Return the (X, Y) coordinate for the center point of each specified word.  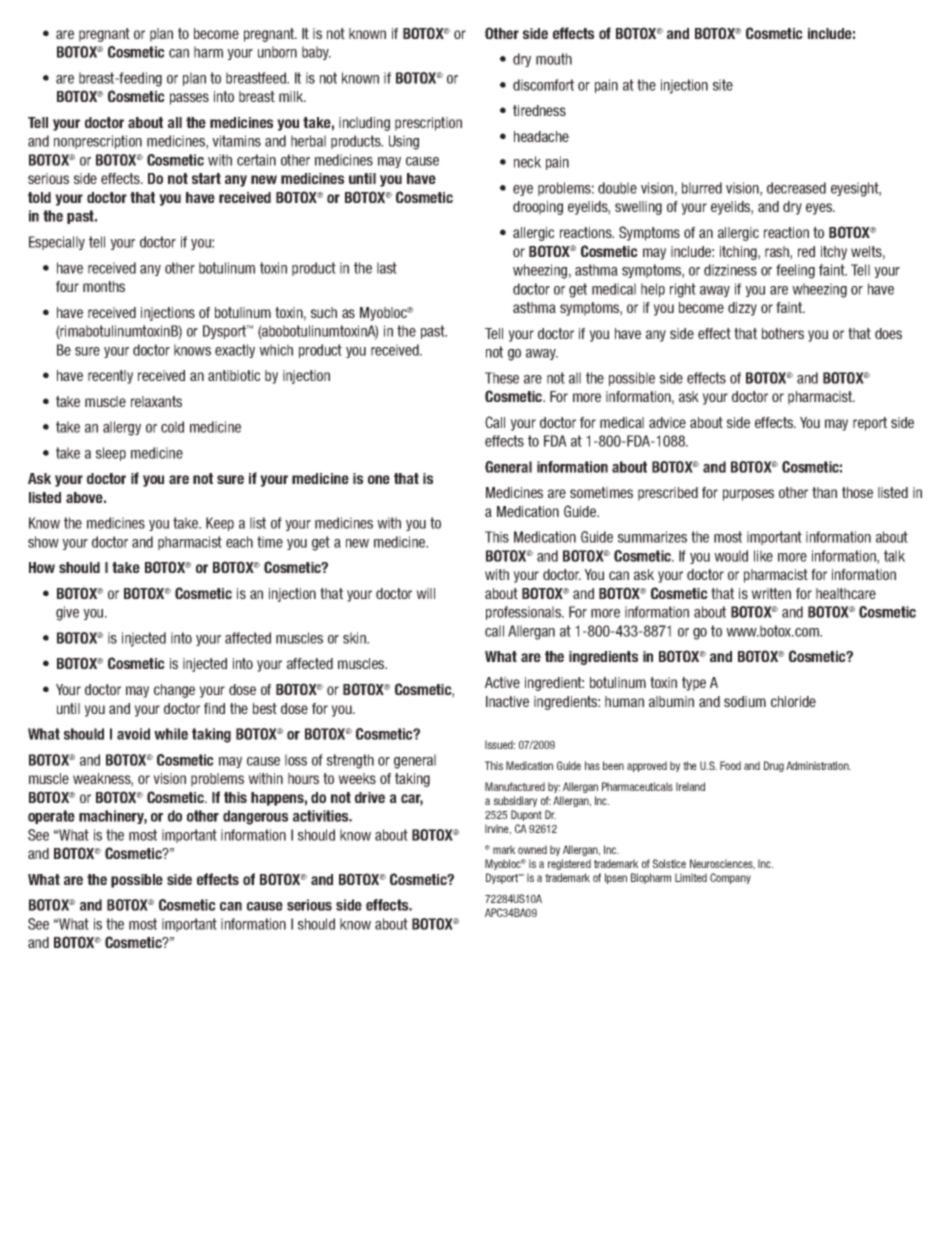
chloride (793, 701)
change (174, 691)
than (824, 492)
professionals (524, 613)
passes (189, 99)
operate (51, 817)
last (387, 268)
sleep (111, 454)
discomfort (543, 85)
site (723, 85)
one (379, 479)
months (104, 286)
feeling (795, 271)
